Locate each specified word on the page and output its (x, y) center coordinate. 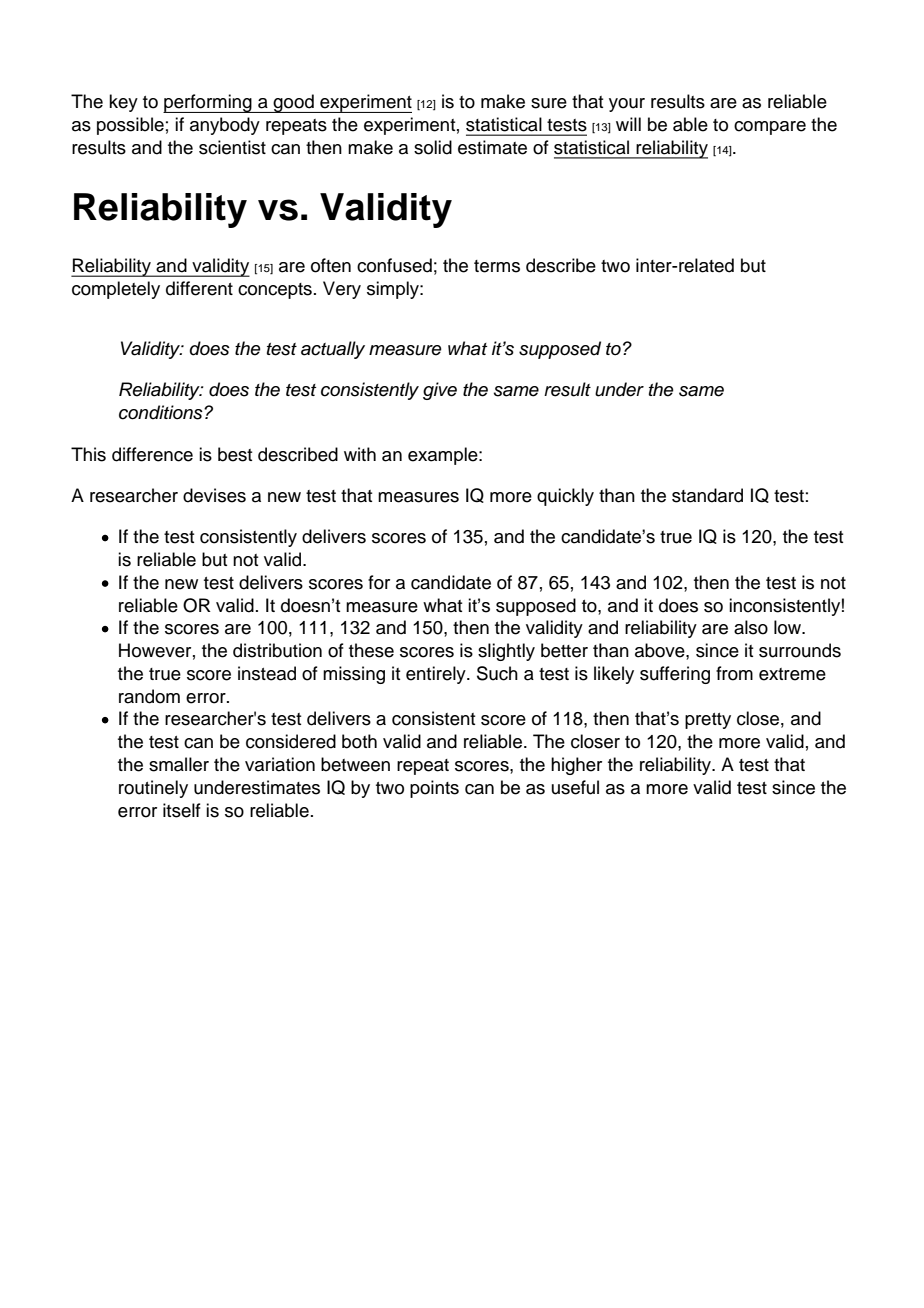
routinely (153, 789)
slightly (506, 652)
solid (433, 147)
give (440, 391)
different (199, 288)
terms (497, 266)
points (434, 789)
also (751, 627)
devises (214, 495)
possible (130, 126)
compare (770, 128)
